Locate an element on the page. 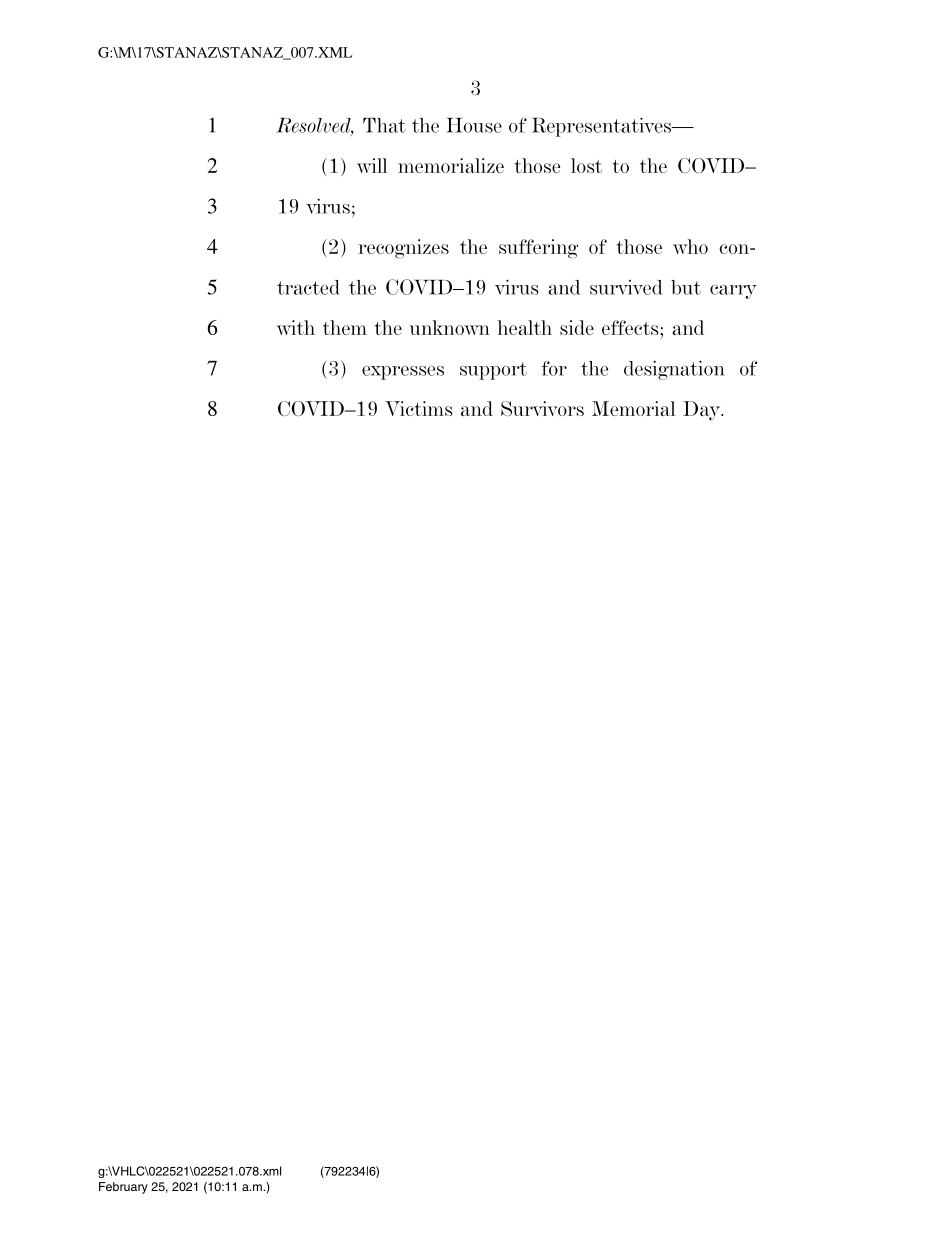  will is located at coordinates (372, 165).
